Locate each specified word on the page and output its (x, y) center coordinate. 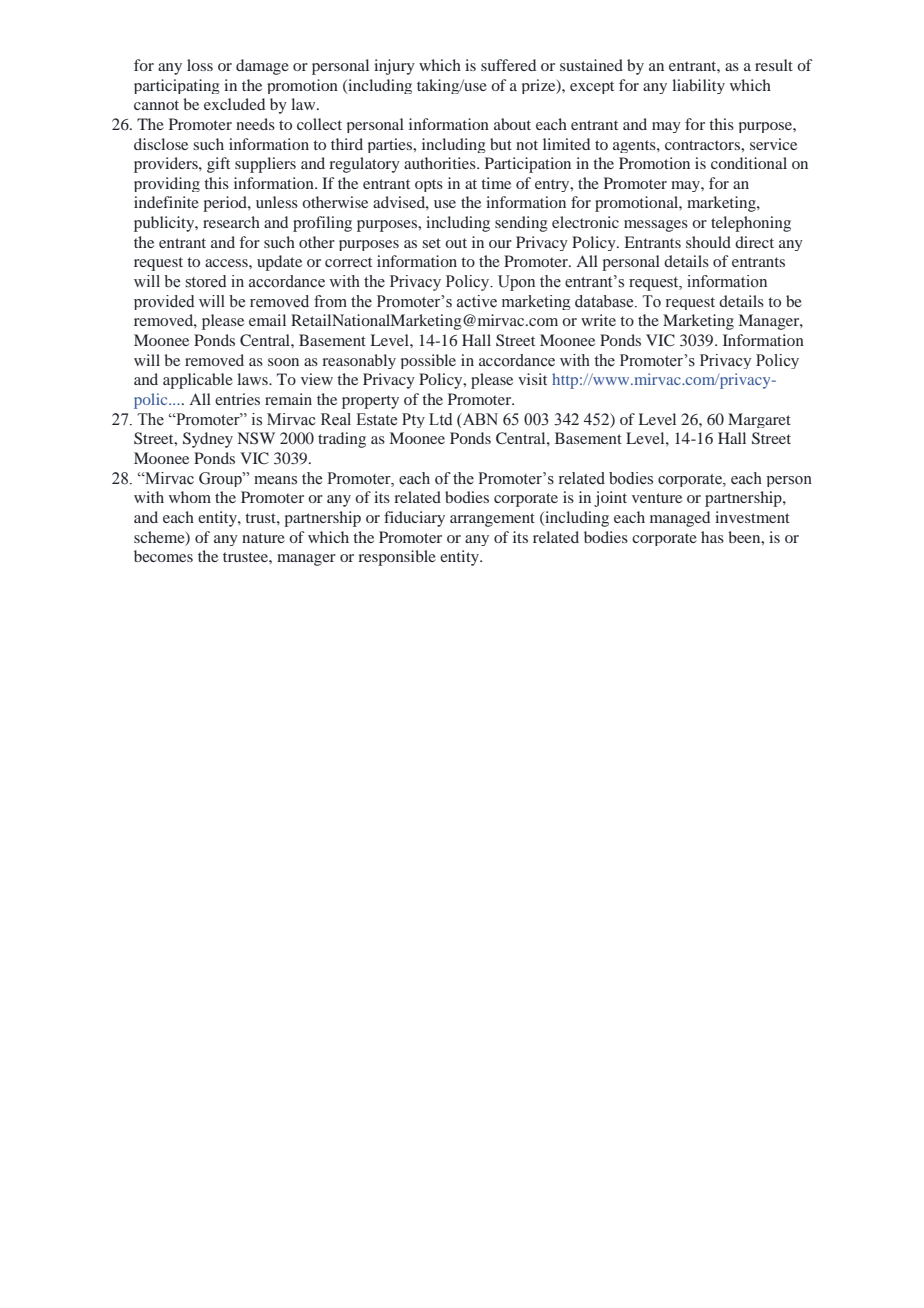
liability (698, 86)
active (477, 301)
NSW (256, 438)
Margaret (759, 420)
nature (263, 538)
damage (262, 67)
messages (656, 226)
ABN (479, 420)
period (226, 204)
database (605, 301)
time (496, 183)
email (267, 320)
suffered (508, 65)
